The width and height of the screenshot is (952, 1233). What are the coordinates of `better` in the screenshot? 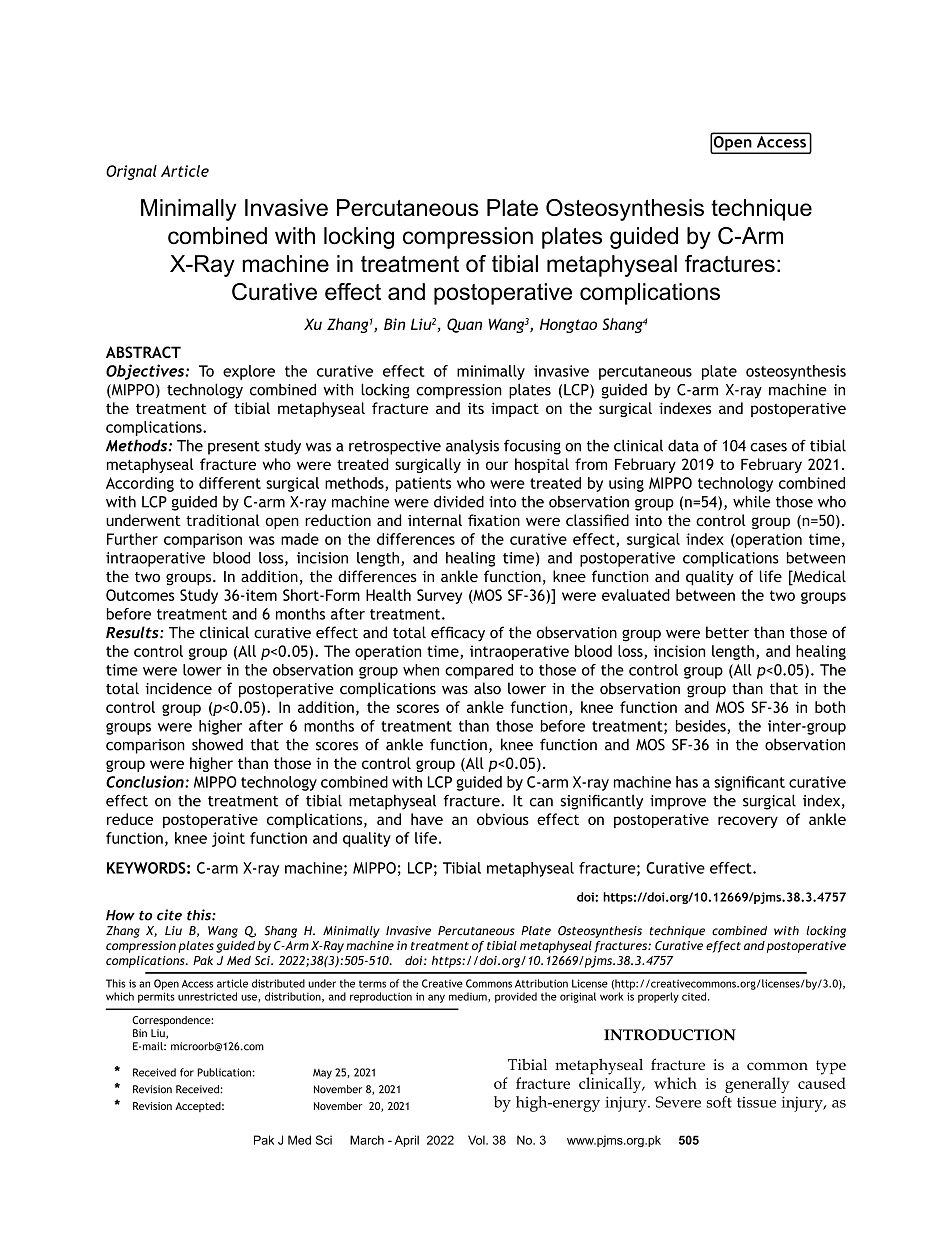 It's located at (727, 632).
